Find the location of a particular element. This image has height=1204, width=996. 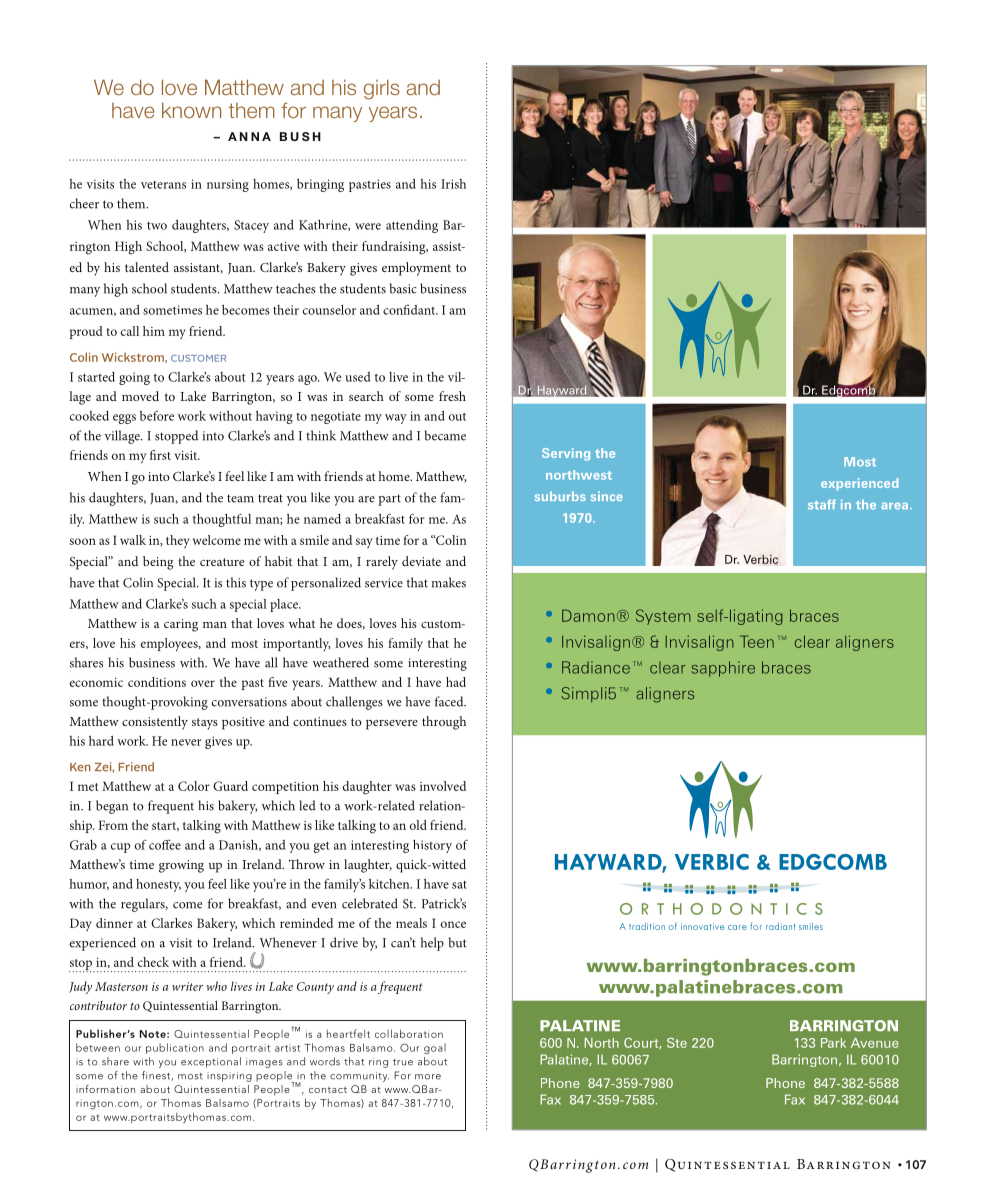

staff is located at coordinates (822, 504).
